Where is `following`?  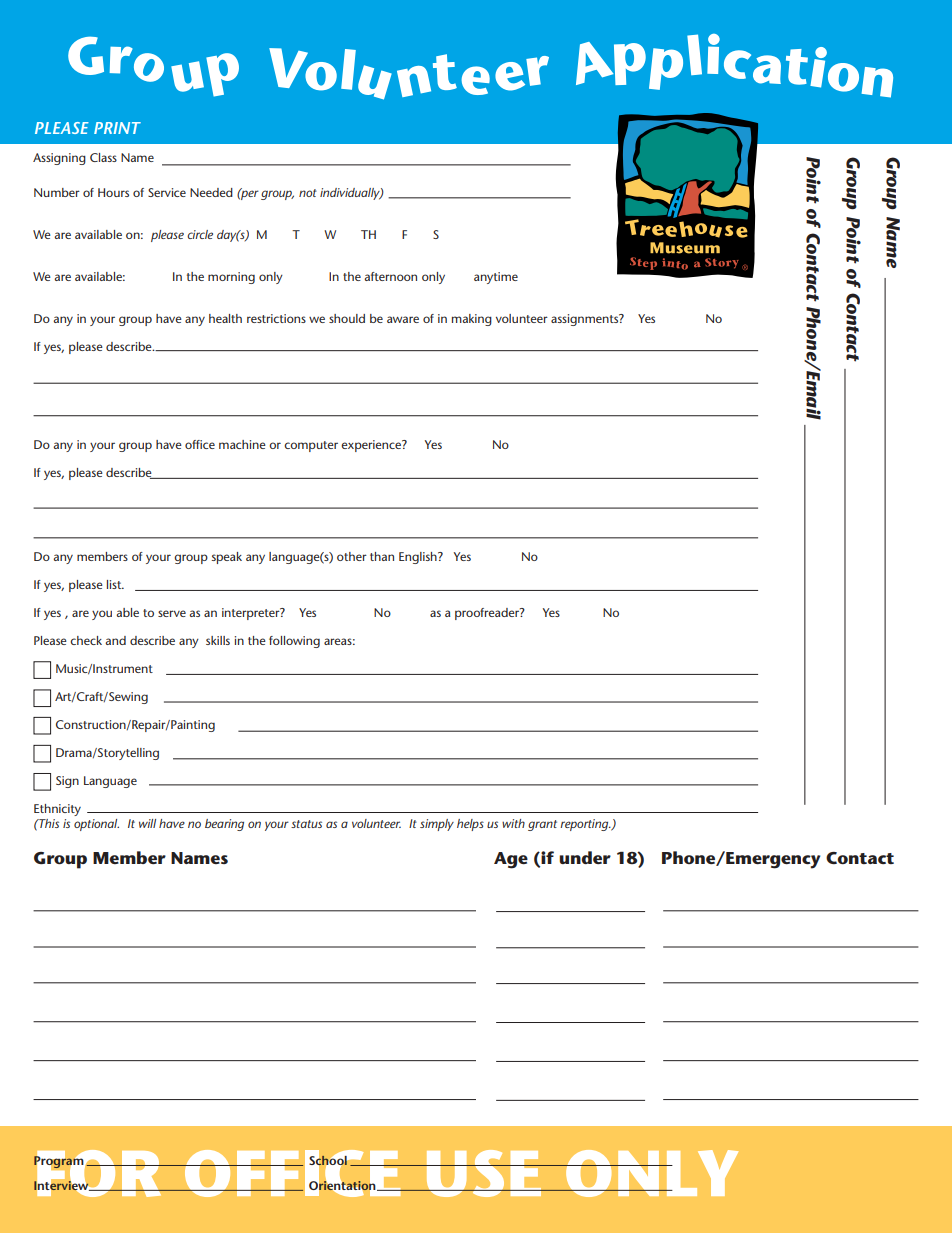
following is located at coordinates (294, 642).
